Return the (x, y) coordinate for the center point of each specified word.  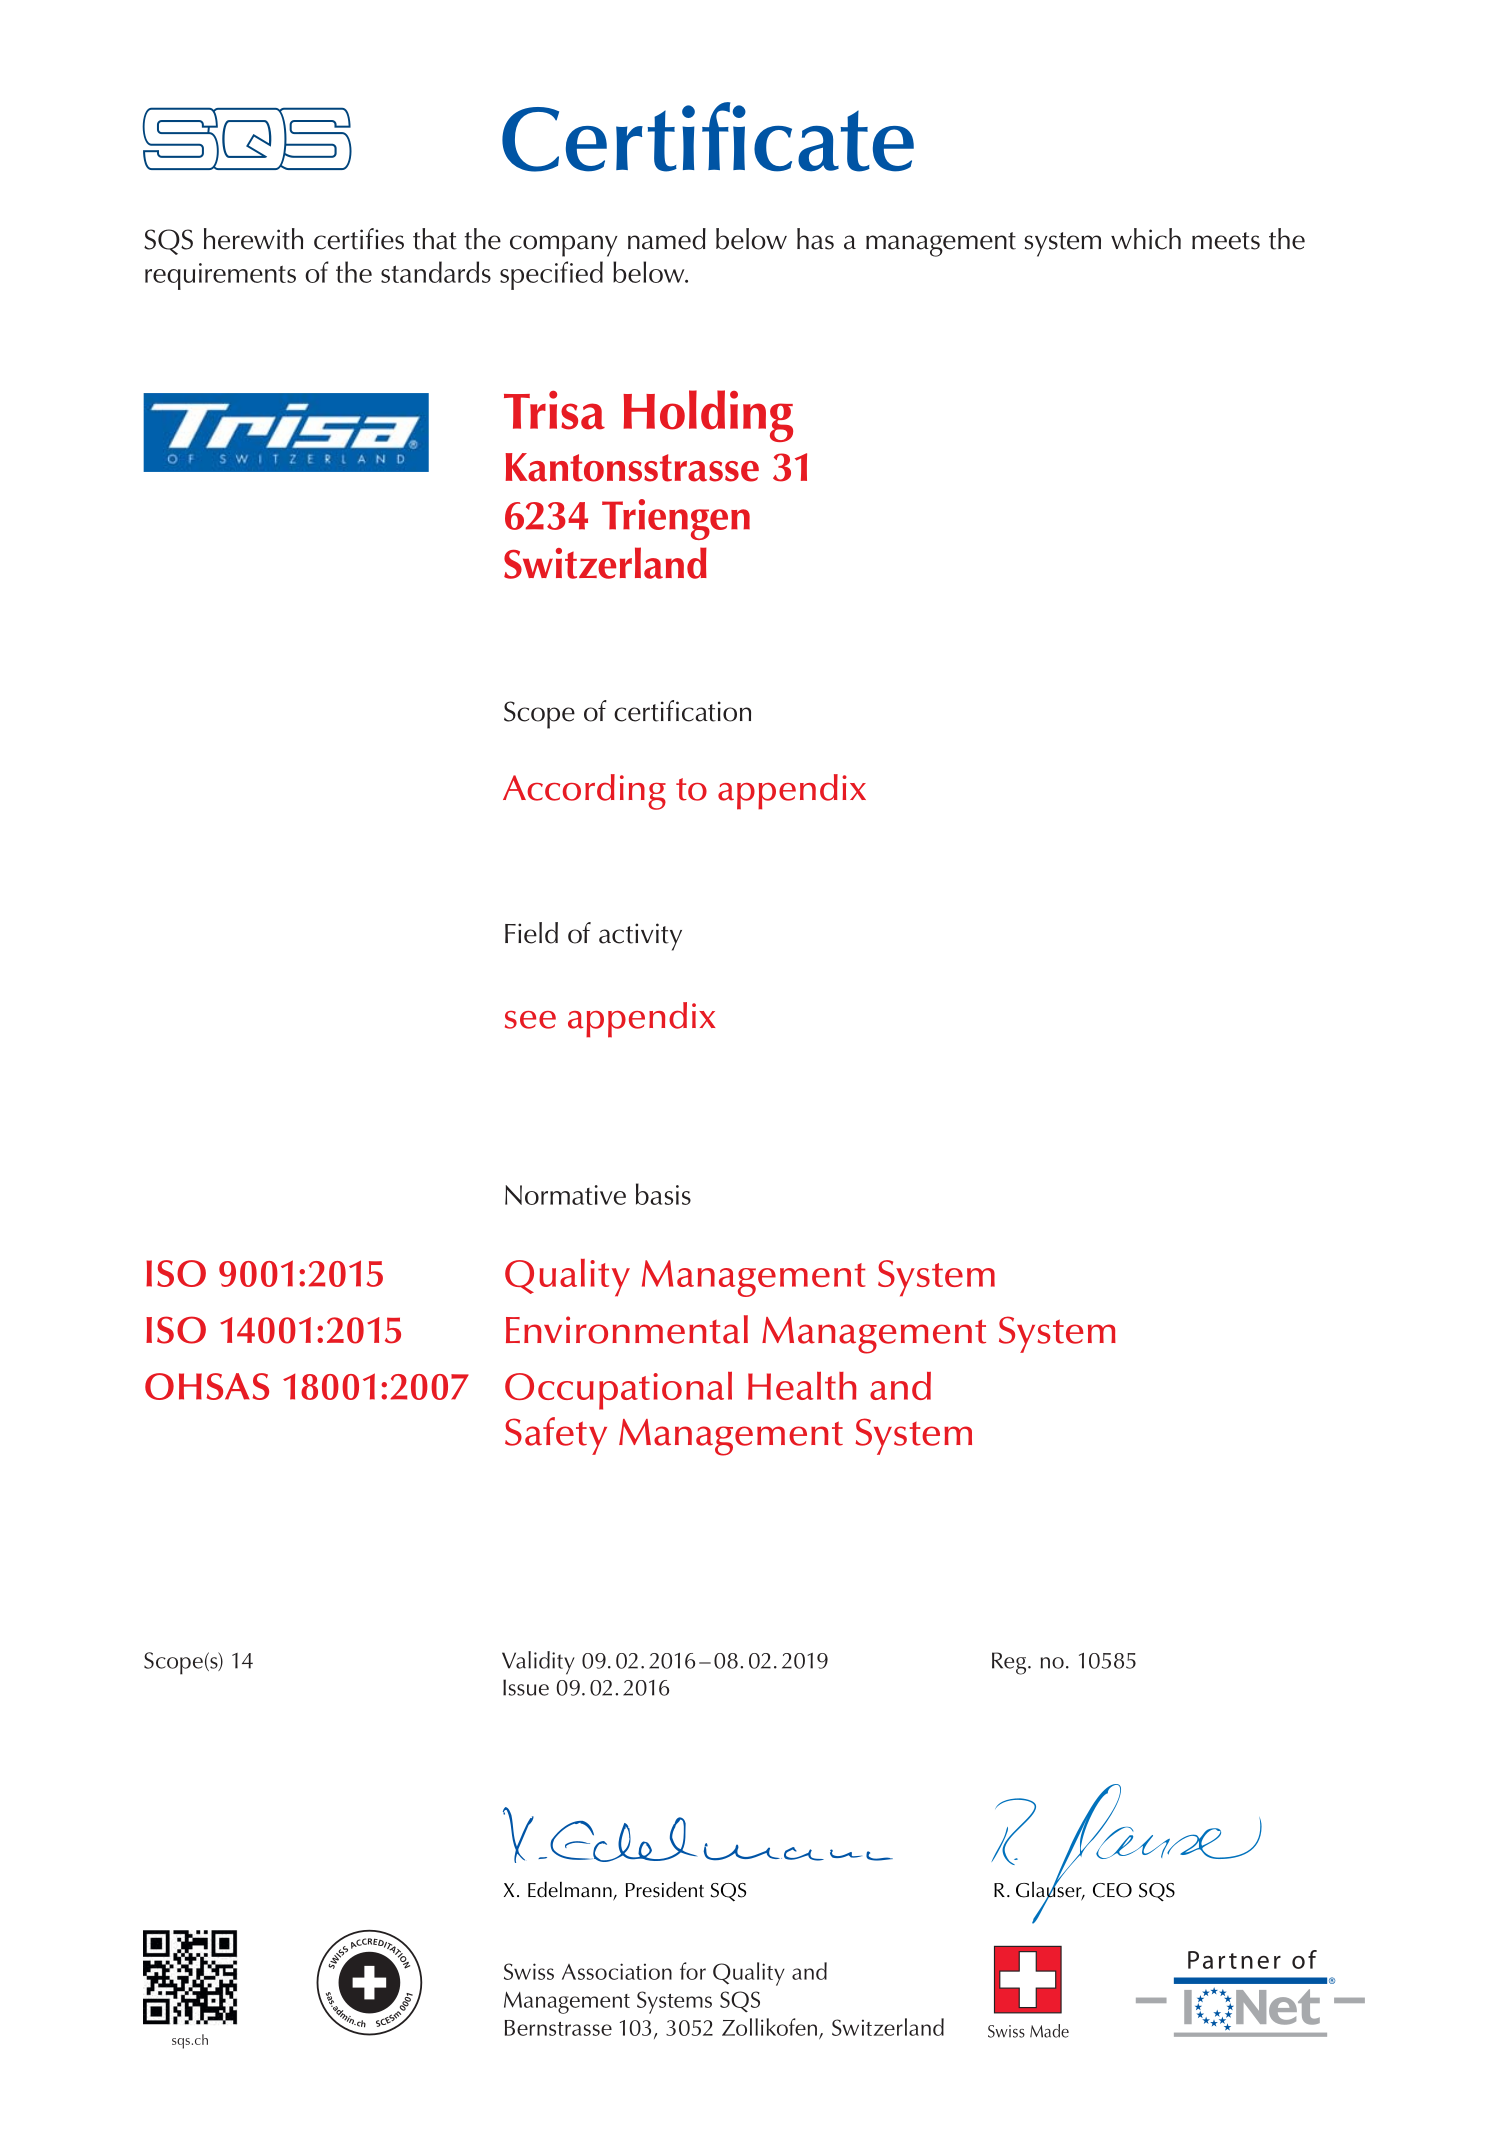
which (1146, 239)
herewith (253, 239)
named (667, 239)
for (693, 1971)
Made (1049, 2031)
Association (617, 1971)
